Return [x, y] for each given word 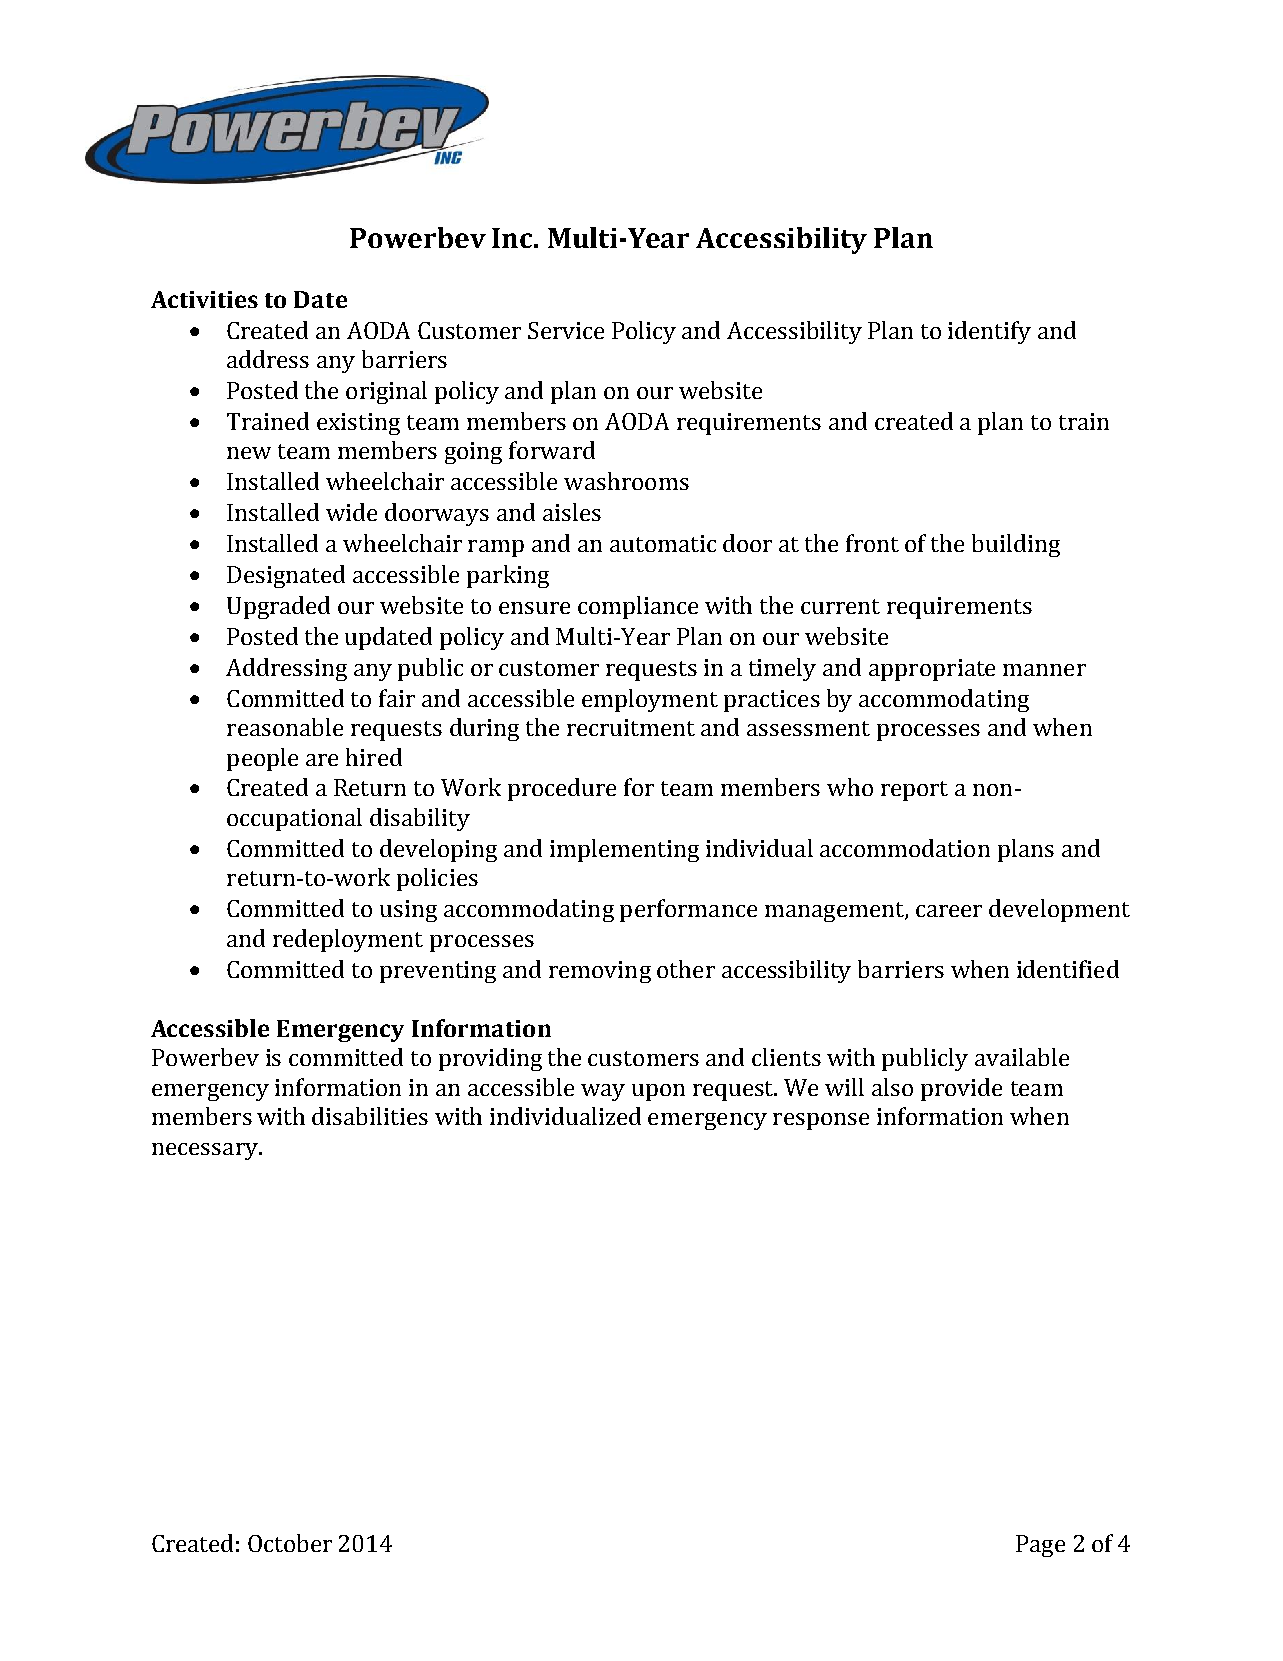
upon [658, 1092]
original [386, 392]
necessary [206, 1151]
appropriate [932, 670]
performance [688, 910]
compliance [638, 607]
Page [1040, 1546]
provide [961, 1089]
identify [989, 332]
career [949, 911]
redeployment [348, 940]
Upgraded [278, 607]
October [290, 1543]
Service [566, 330]
